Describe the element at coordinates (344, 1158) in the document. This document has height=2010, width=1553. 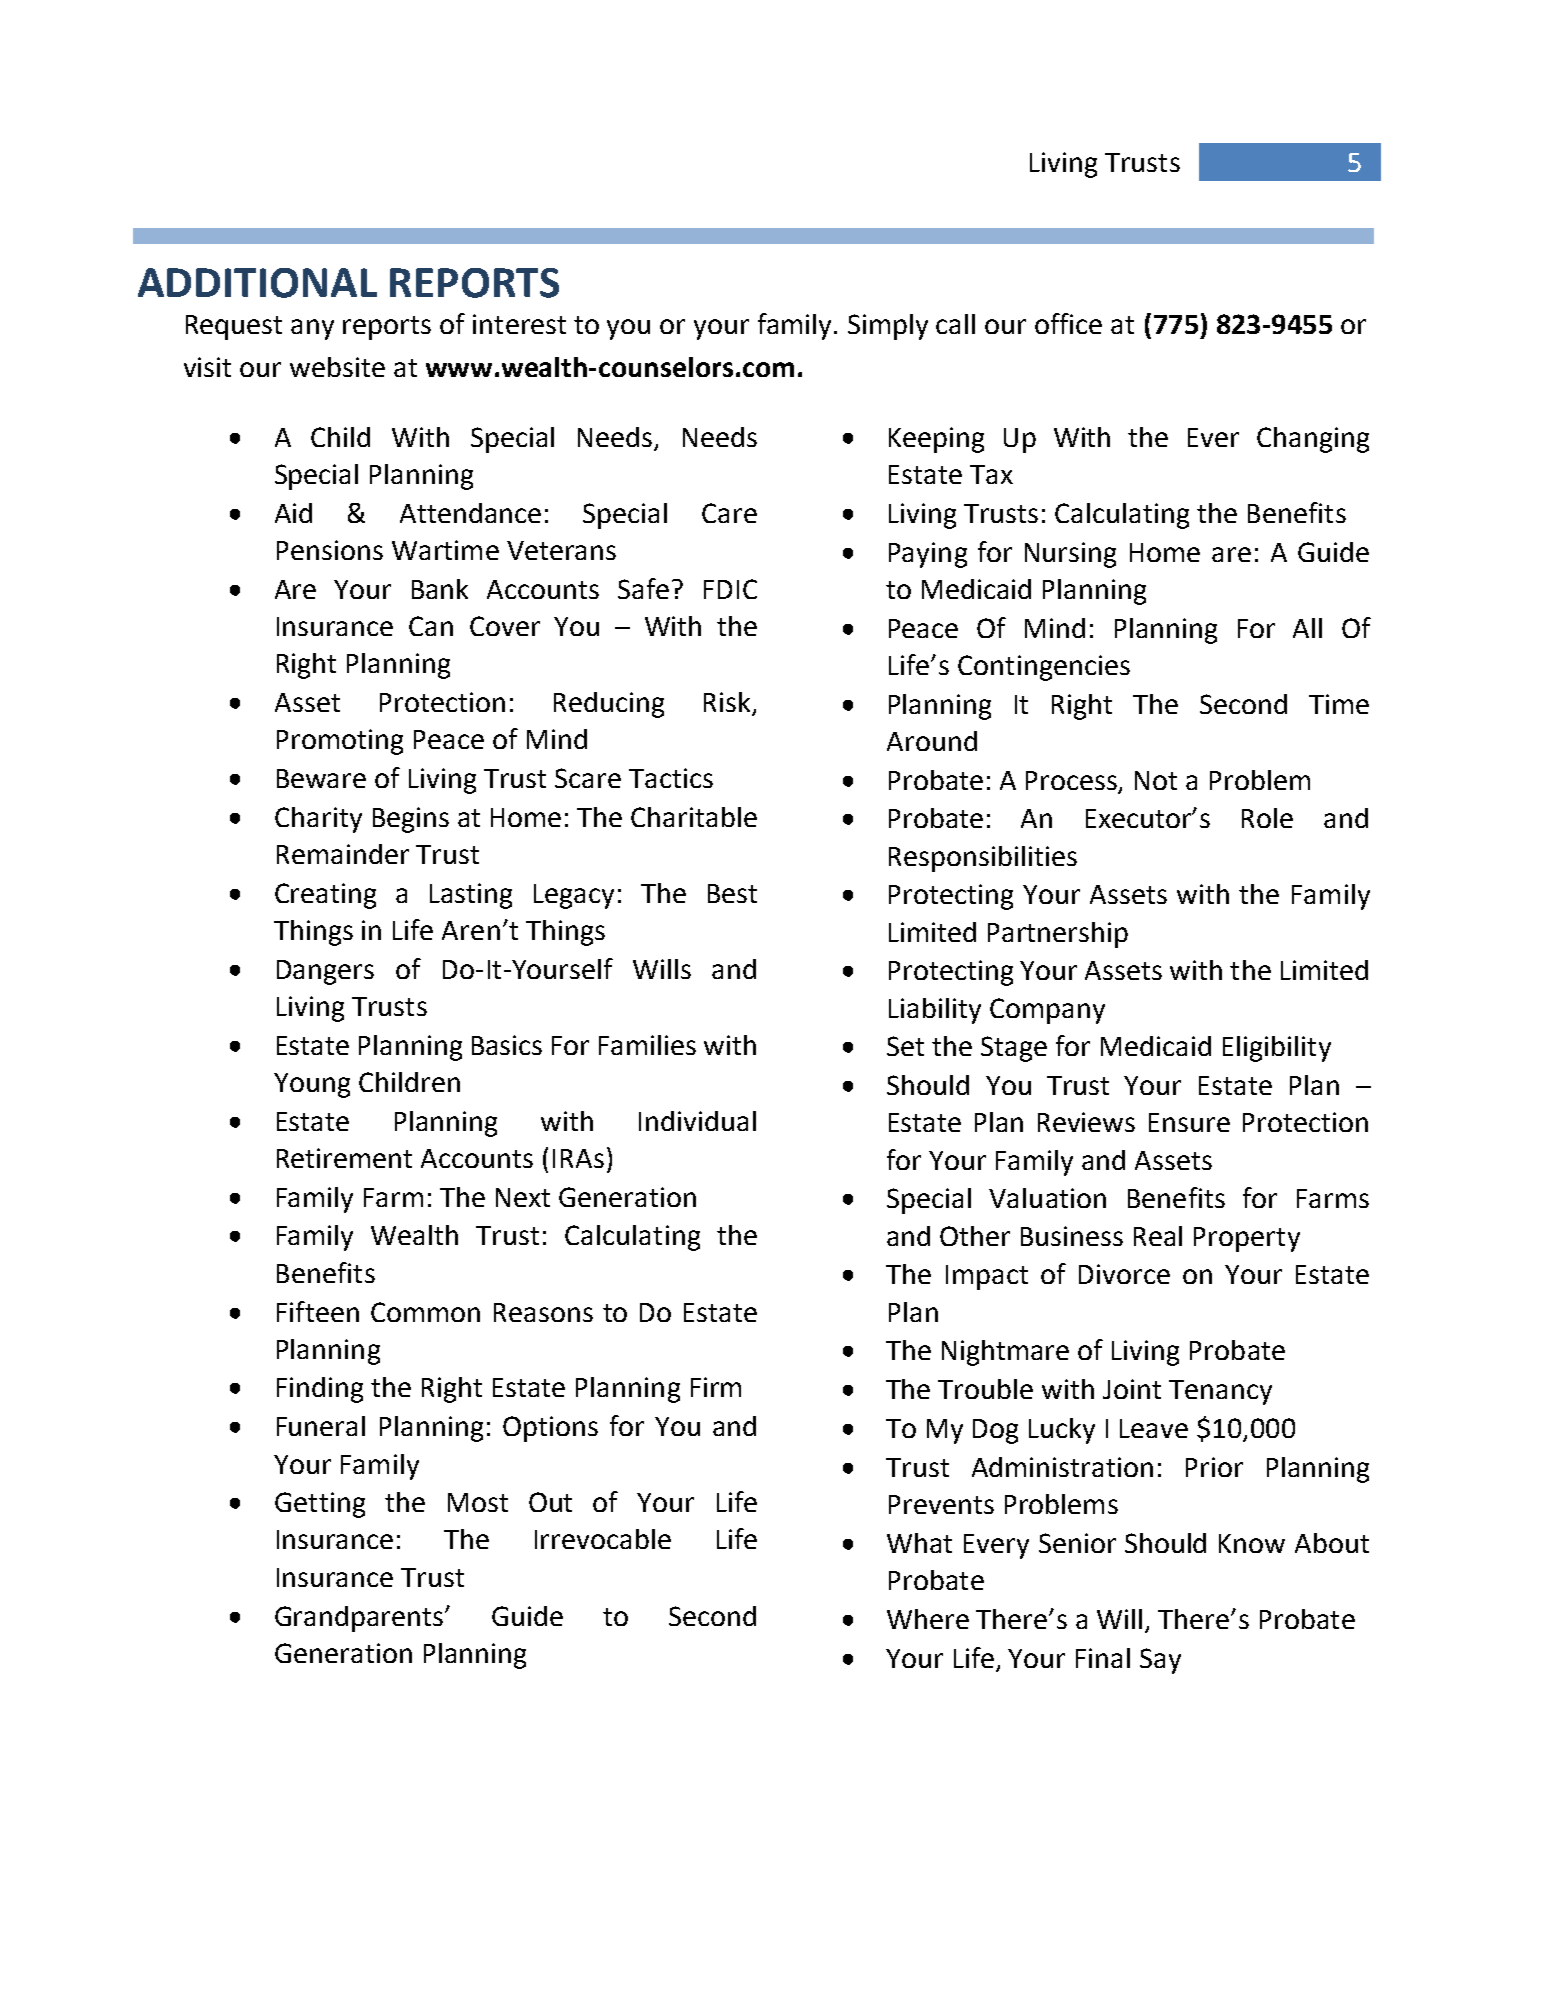
I see `Retirement` at that location.
